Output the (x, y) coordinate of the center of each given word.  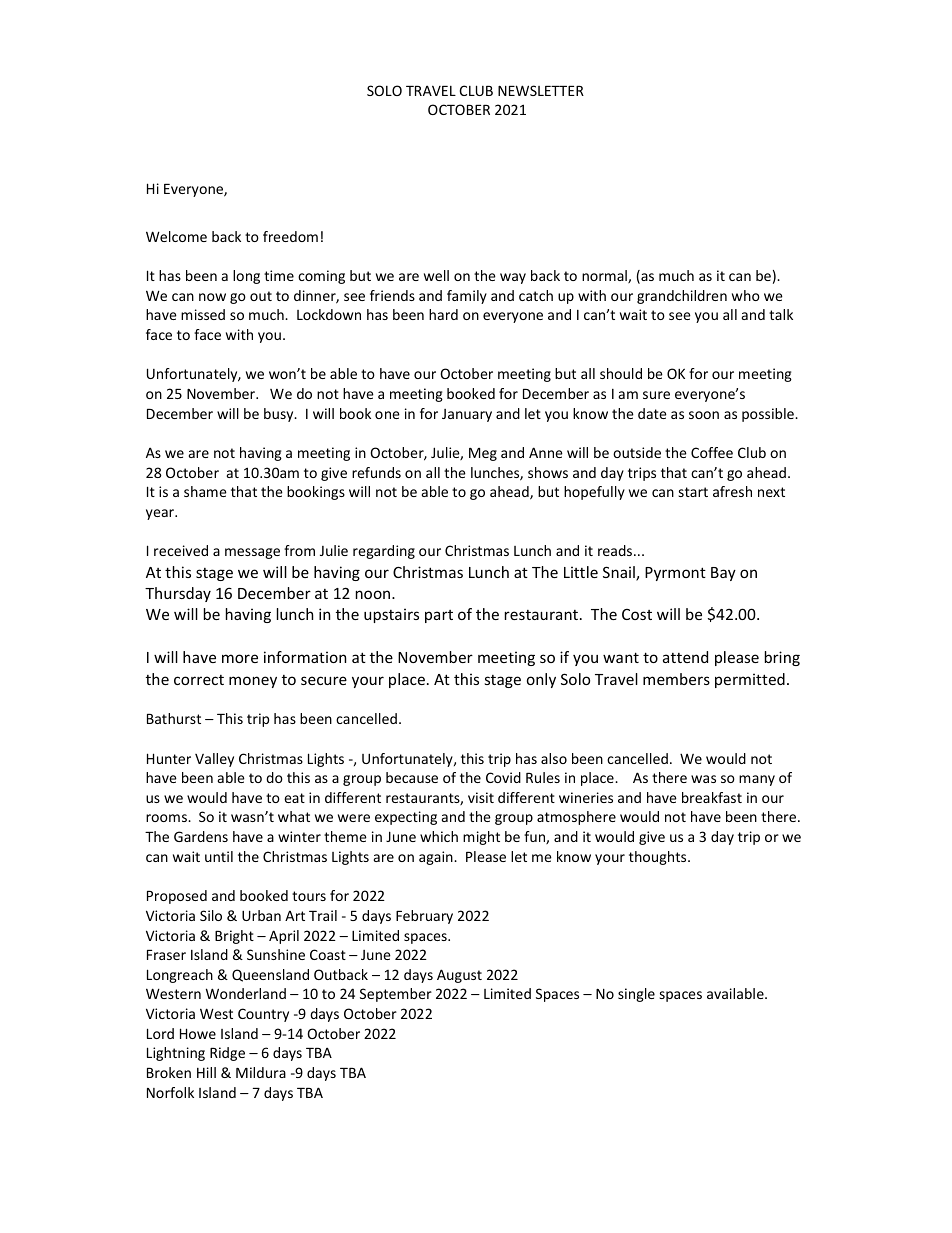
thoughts (659, 858)
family (467, 297)
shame (205, 491)
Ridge (227, 1054)
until (219, 856)
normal (605, 276)
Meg (483, 454)
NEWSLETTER (541, 90)
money (253, 682)
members (676, 679)
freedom (290, 236)
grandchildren (682, 297)
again (437, 858)
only (541, 680)
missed (203, 314)
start (693, 492)
